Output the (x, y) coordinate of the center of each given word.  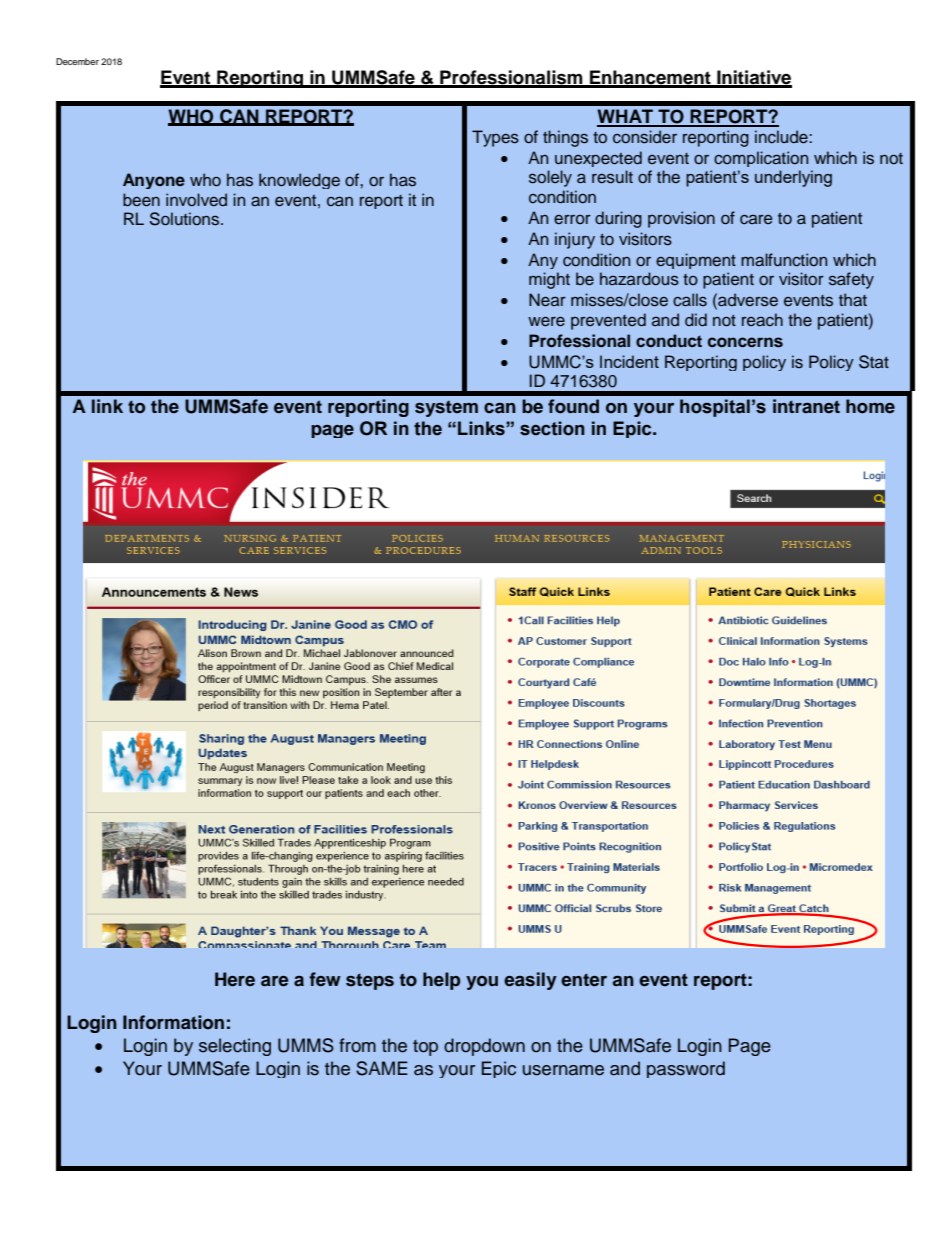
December (77, 61)
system (446, 408)
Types (495, 138)
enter (584, 980)
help (441, 981)
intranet (806, 406)
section (552, 428)
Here (235, 979)
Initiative (753, 78)
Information (173, 1022)
